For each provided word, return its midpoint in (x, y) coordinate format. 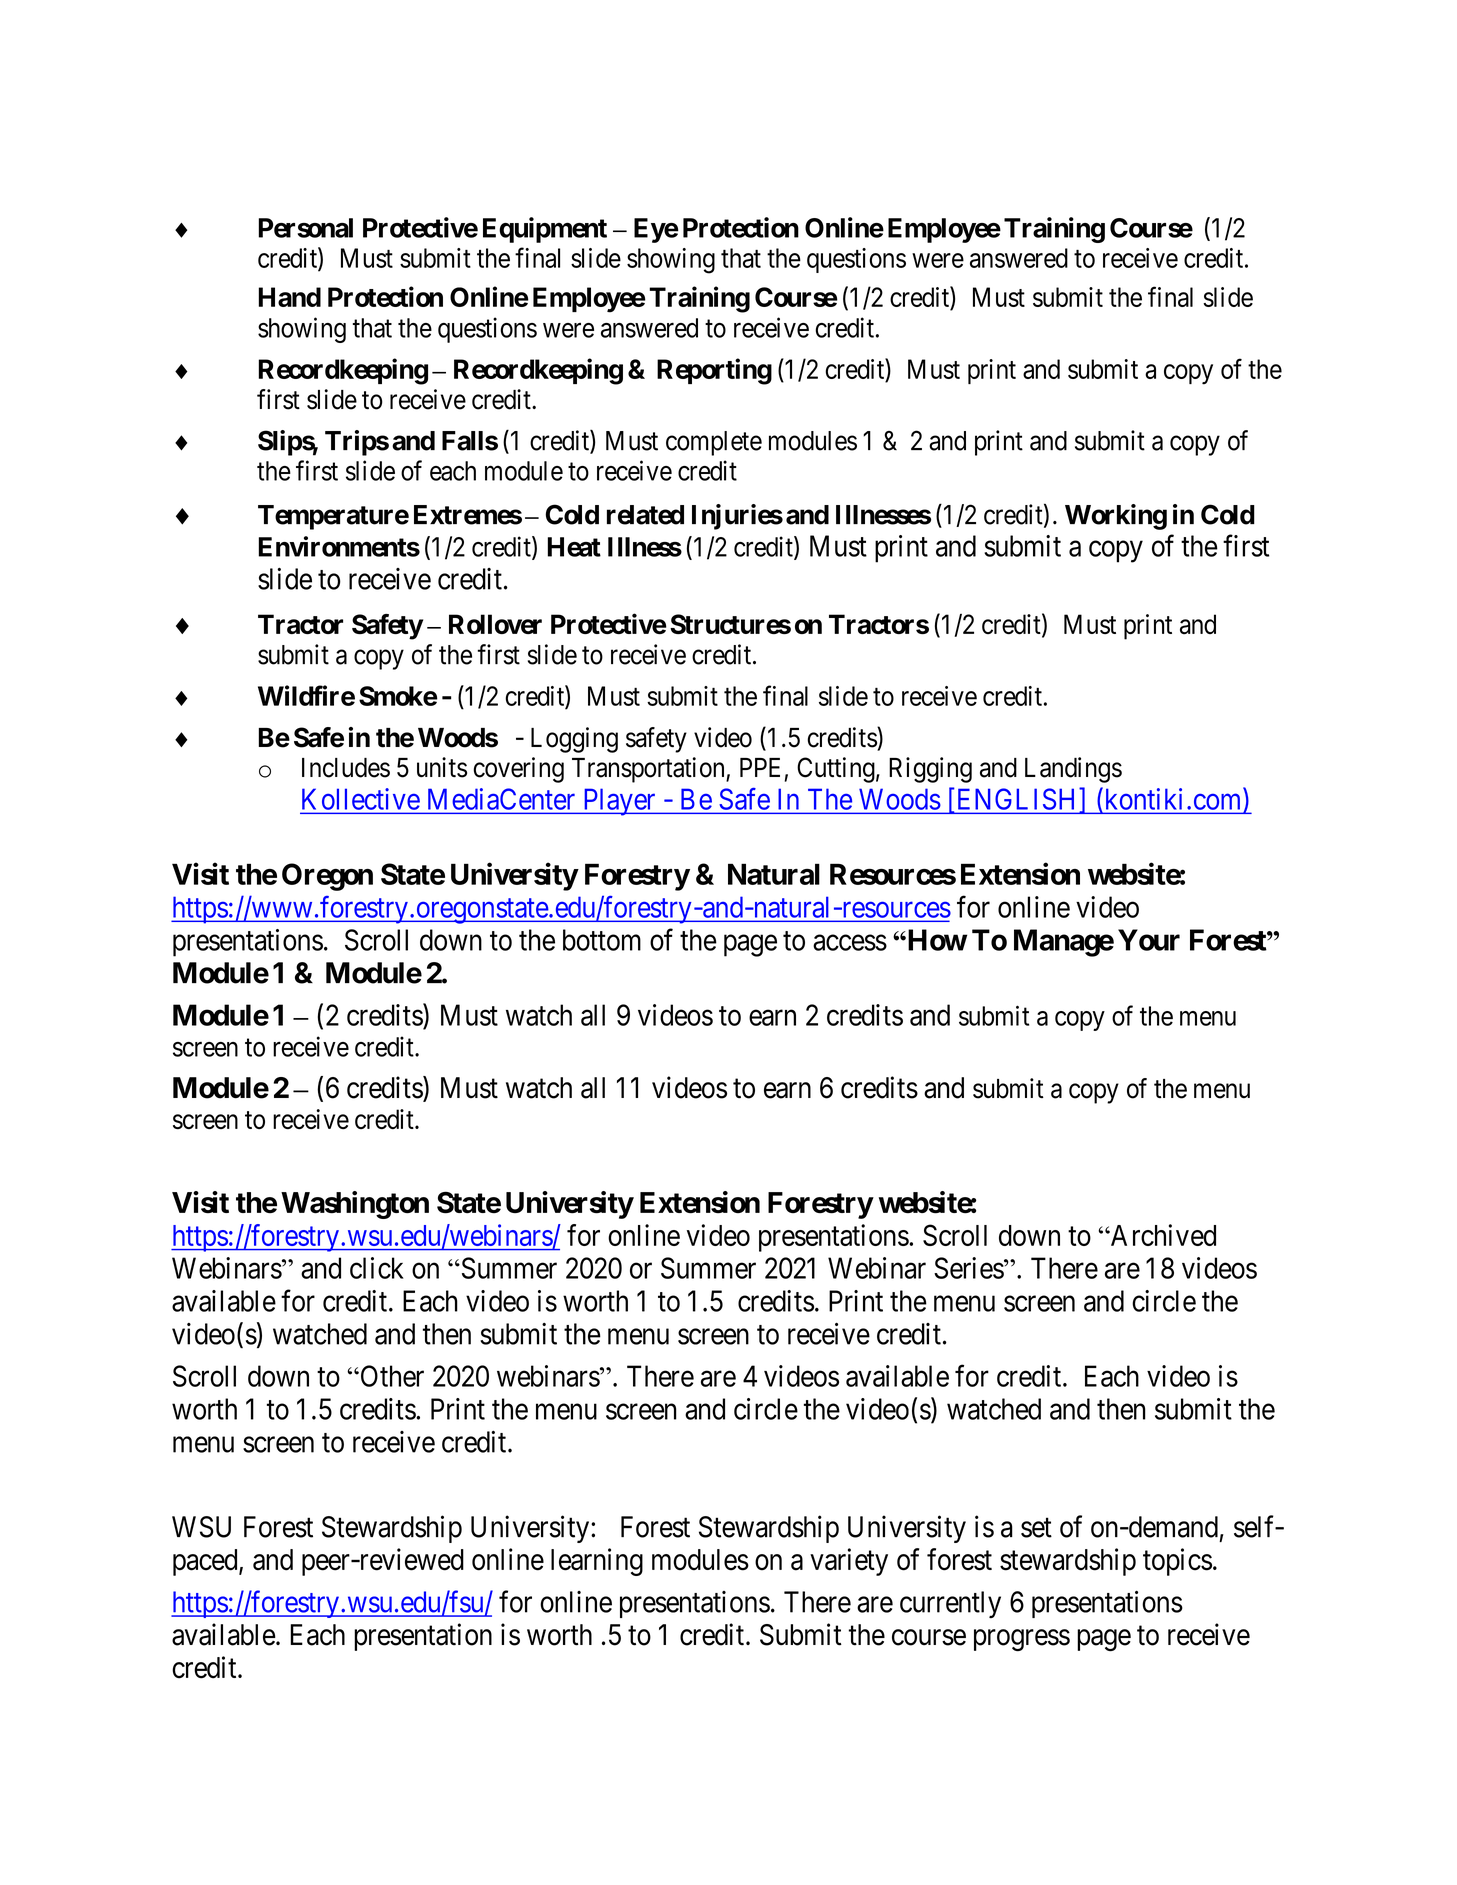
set (1036, 1528)
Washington (355, 1205)
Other (391, 1376)
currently (950, 1604)
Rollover (495, 624)
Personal (306, 228)
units (442, 767)
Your (1149, 940)
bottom (602, 940)
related (645, 515)
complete (714, 443)
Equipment (545, 230)
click (377, 1268)
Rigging (930, 770)
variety (849, 1562)
